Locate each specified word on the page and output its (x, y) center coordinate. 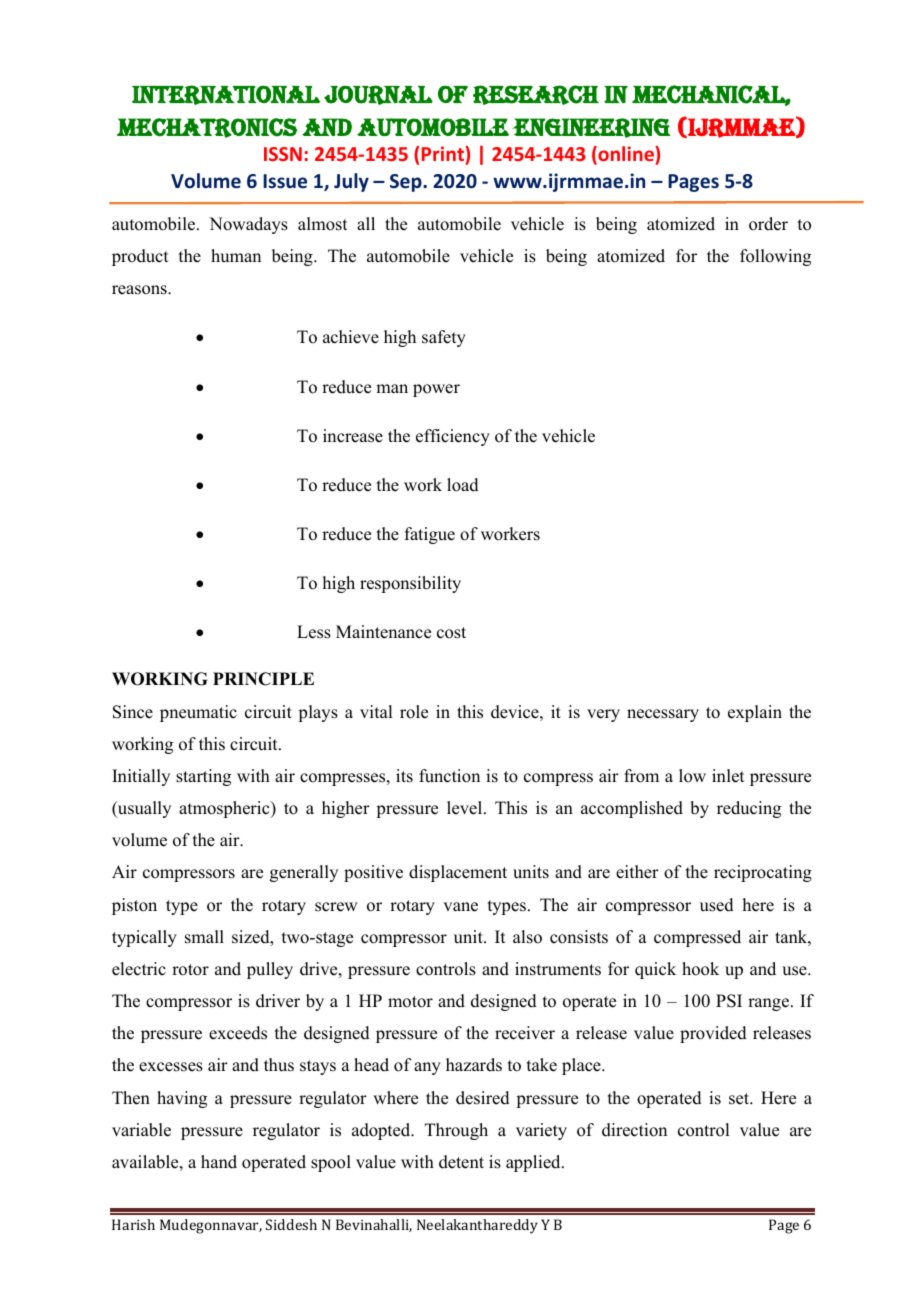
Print (444, 153)
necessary (663, 715)
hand (219, 1162)
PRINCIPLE (263, 679)
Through (456, 1131)
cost (451, 633)
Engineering (591, 128)
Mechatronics (207, 128)
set (740, 1099)
